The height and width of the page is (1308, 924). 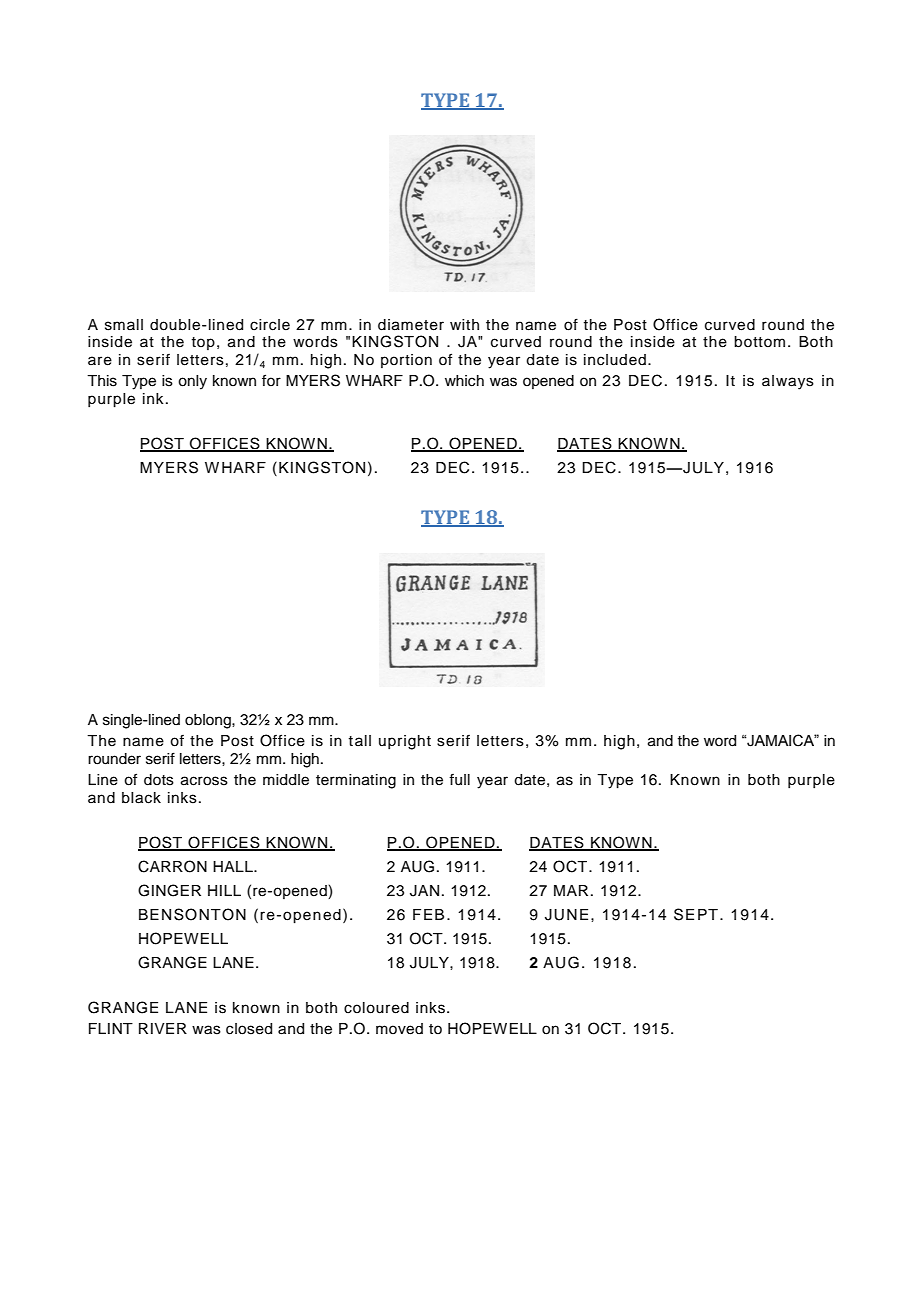 I want to click on upright, so click(x=405, y=742).
